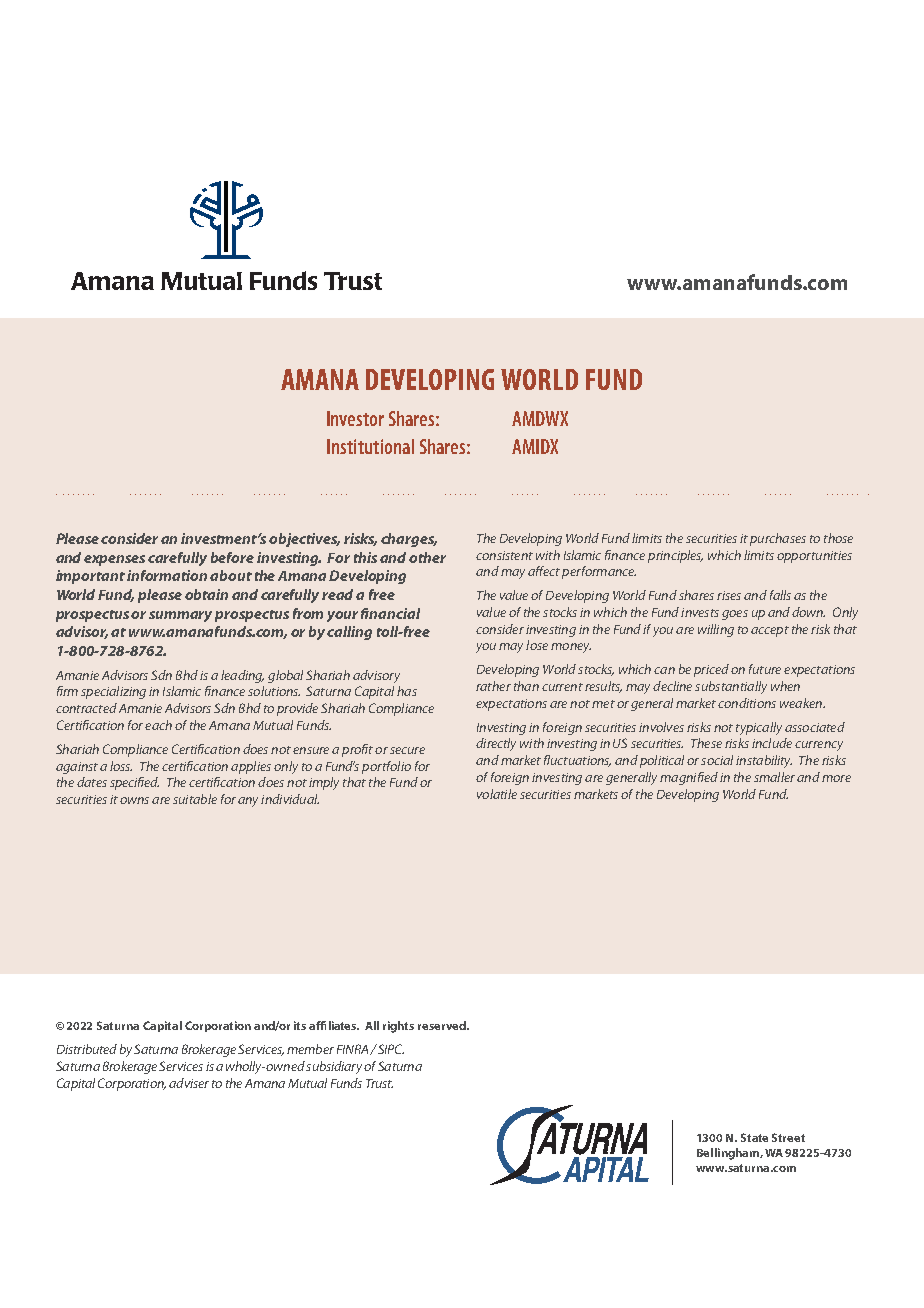 This image has height=1308, width=924. Describe the element at coordinates (497, 794) in the image. I see `volatile` at that location.
